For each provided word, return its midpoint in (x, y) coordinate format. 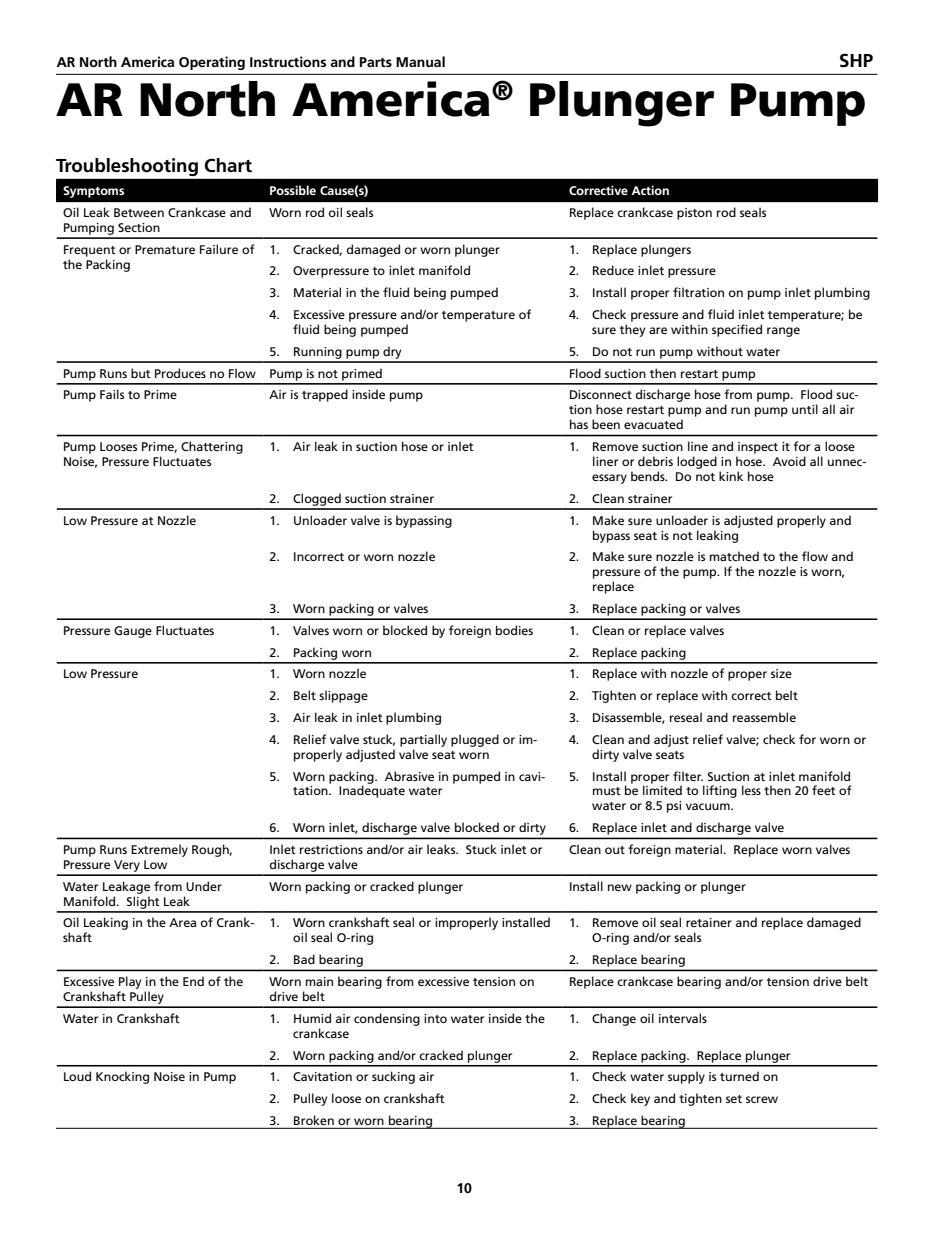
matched (734, 556)
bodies (514, 630)
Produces (180, 373)
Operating (212, 63)
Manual (420, 61)
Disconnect (601, 394)
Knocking (122, 1077)
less (751, 790)
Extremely (159, 850)
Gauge (133, 632)
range (783, 332)
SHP (856, 60)
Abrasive (409, 776)
